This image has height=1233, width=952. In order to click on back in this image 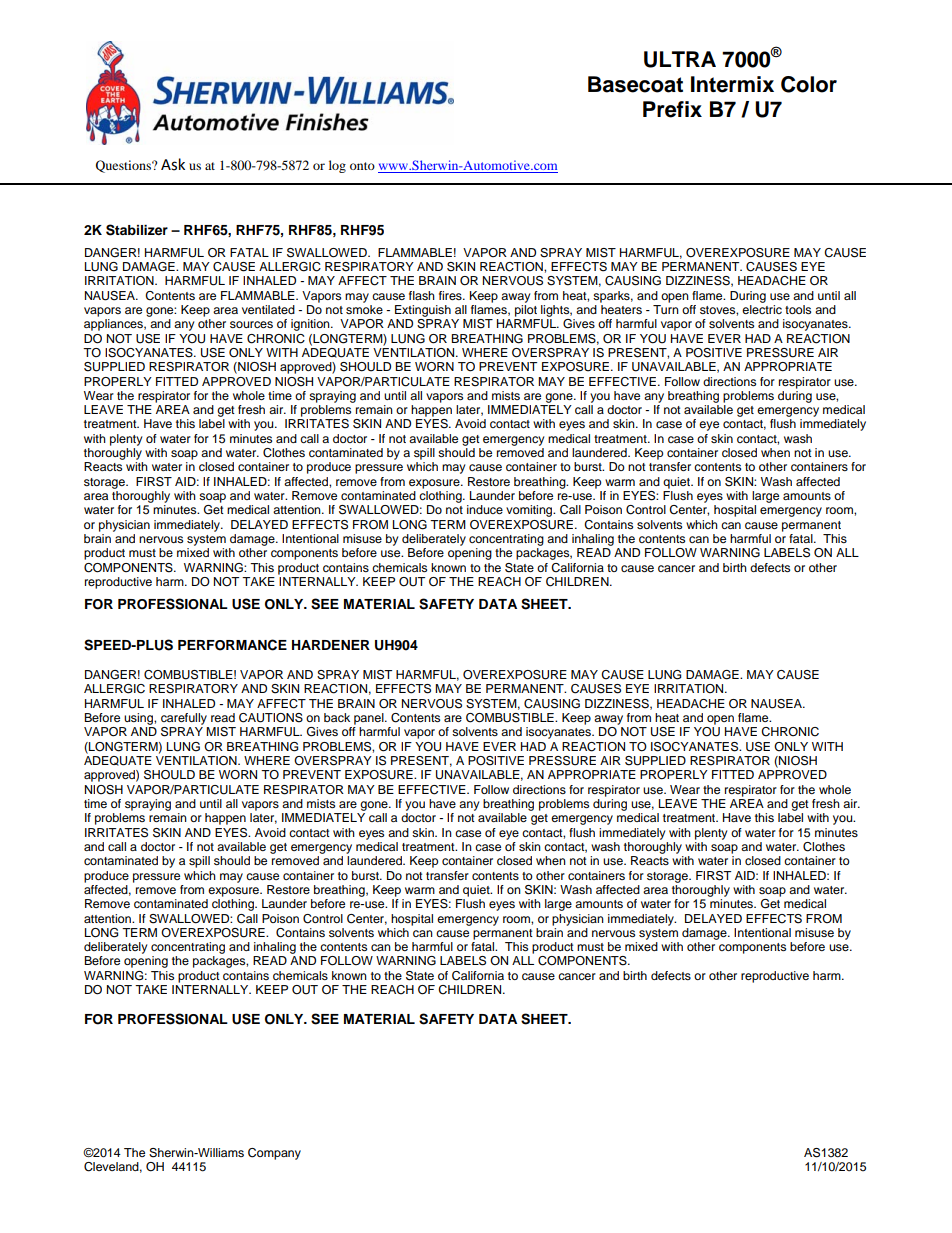, I will do `click(337, 717)`.
